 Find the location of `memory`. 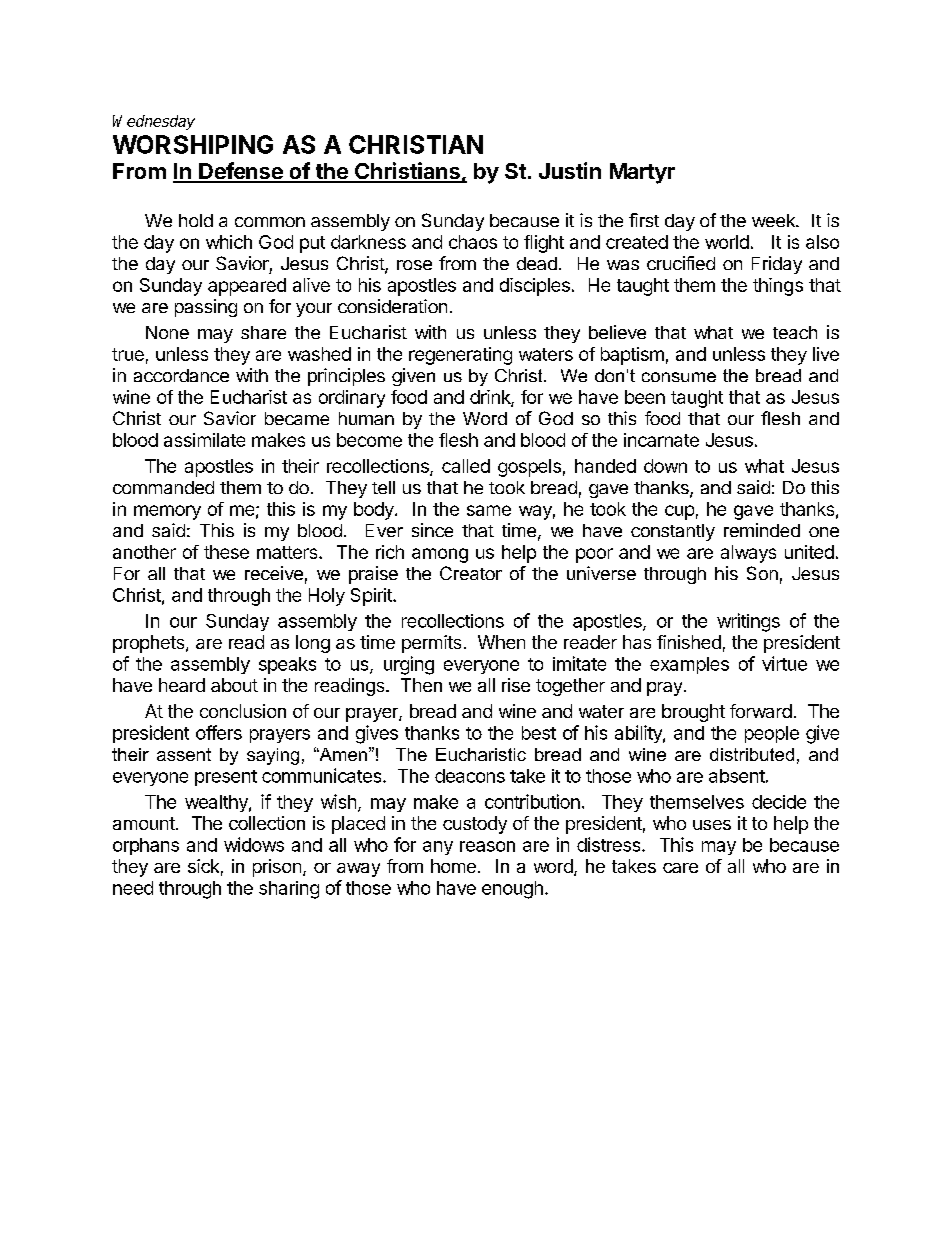

memory is located at coordinates (167, 512).
